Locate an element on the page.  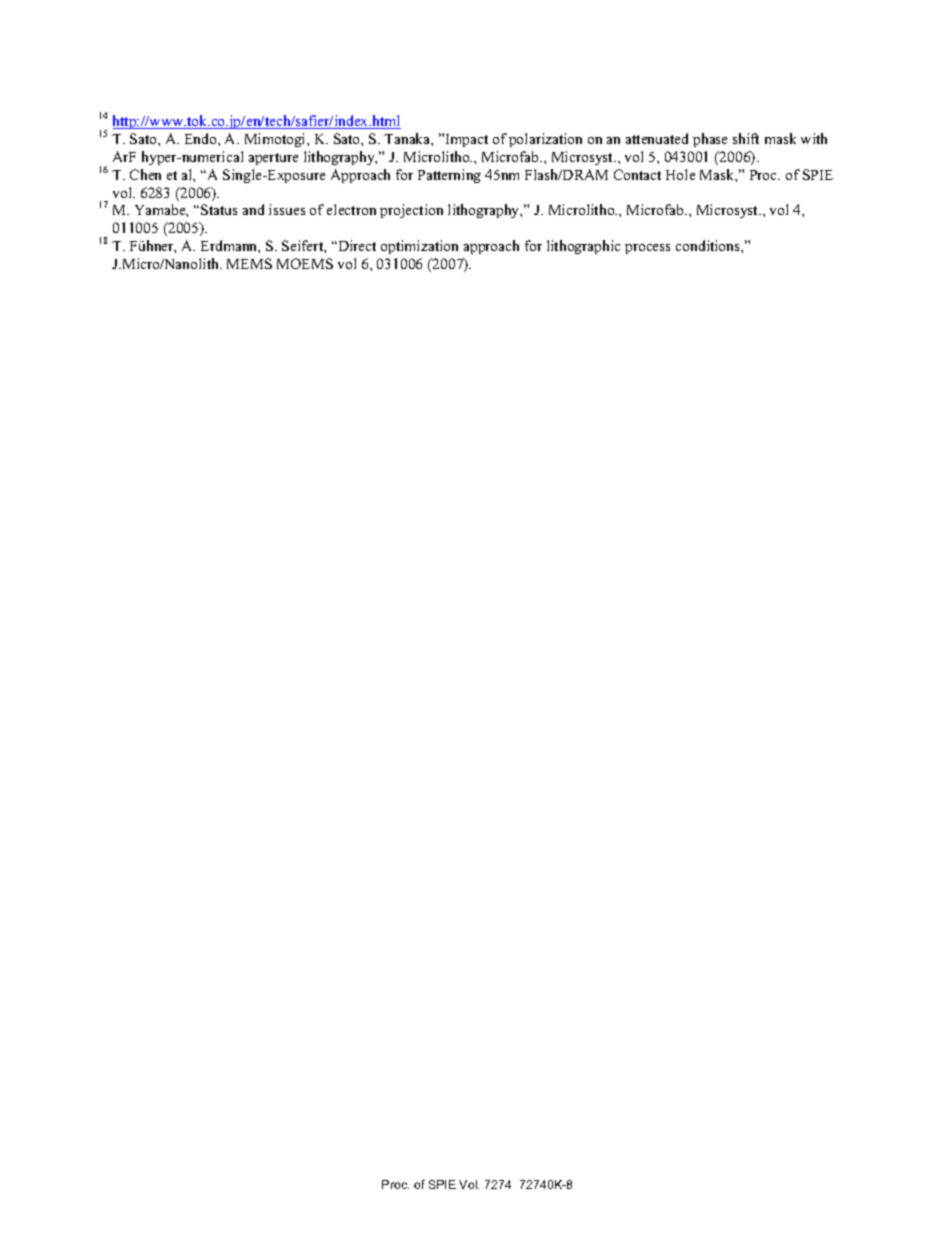
Patterning is located at coordinates (449, 176).
